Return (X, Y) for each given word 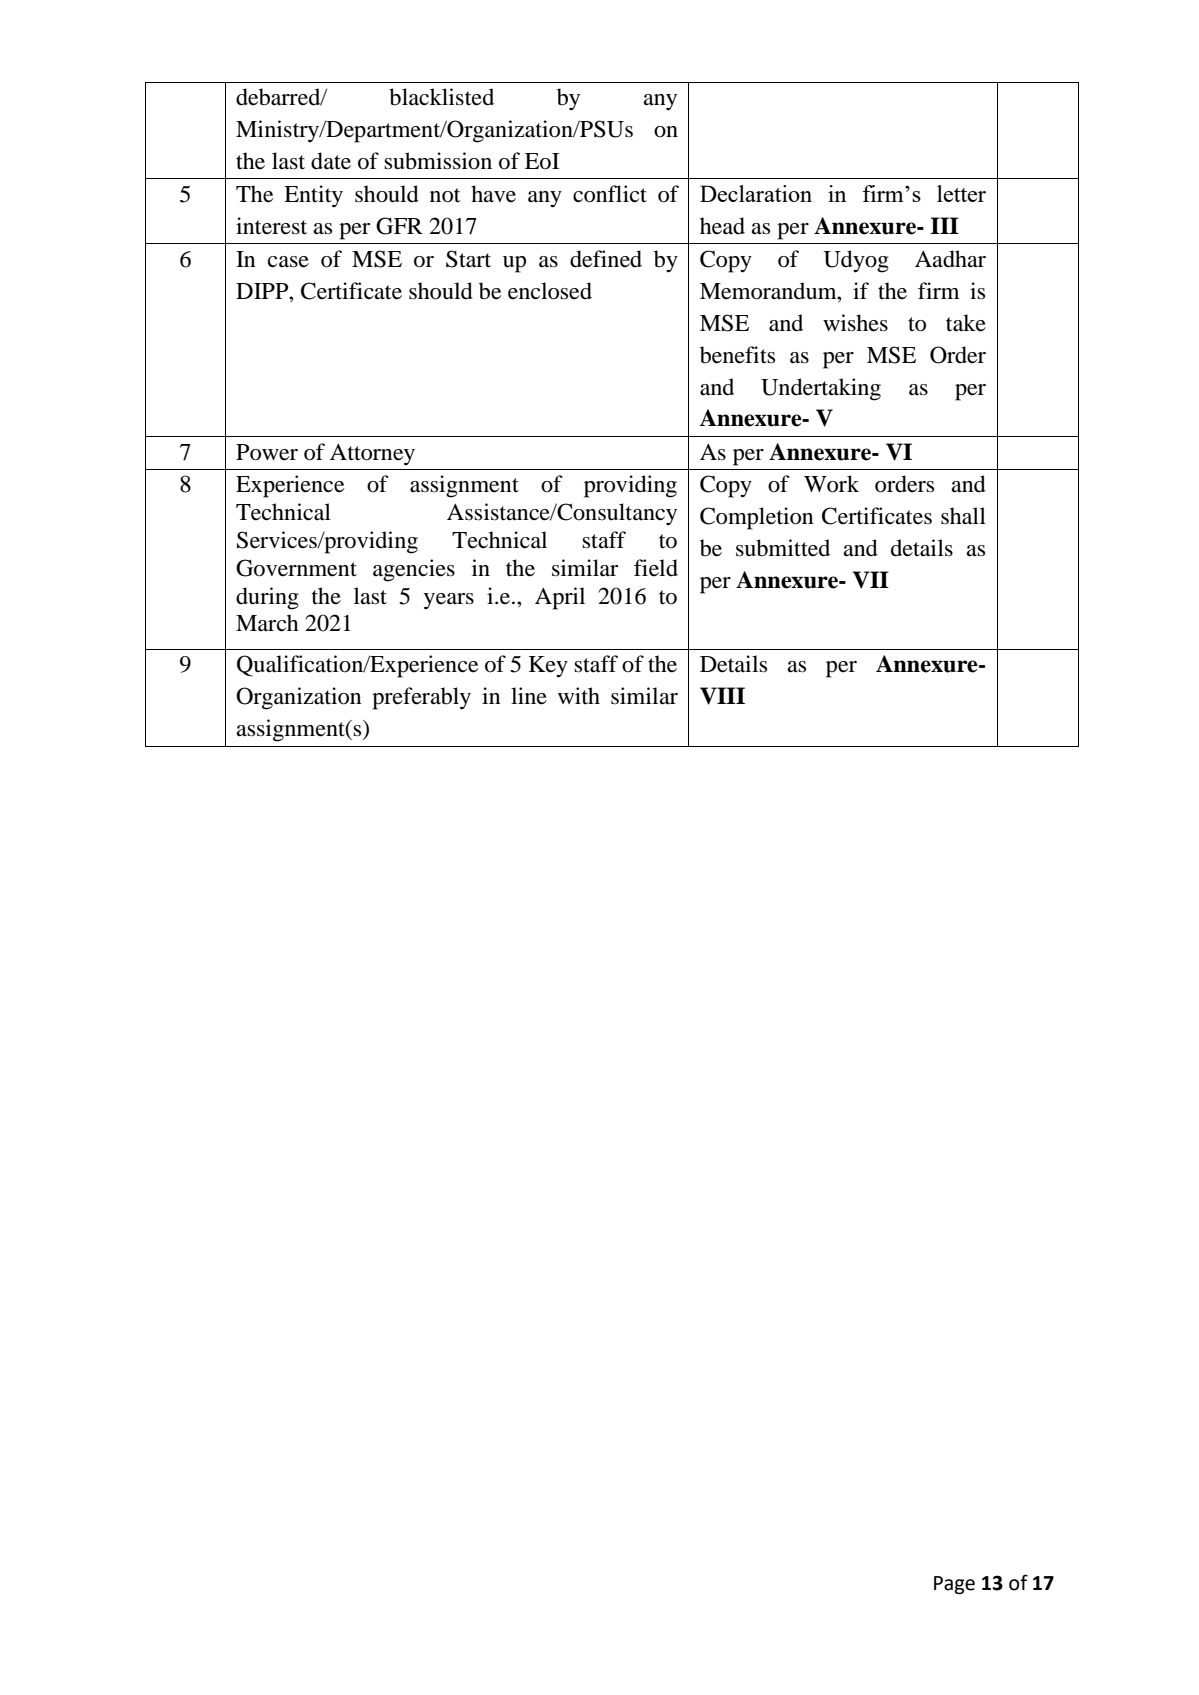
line (529, 696)
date (331, 161)
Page (954, 1585)
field (656, 568)
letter (961, 193)
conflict (610, 194)
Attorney (372, 455)
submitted (783, 548)
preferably (421, 698)
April (560, 598)
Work (831, 484)
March (267, 623)
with (579, 695)
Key (548, 667)
